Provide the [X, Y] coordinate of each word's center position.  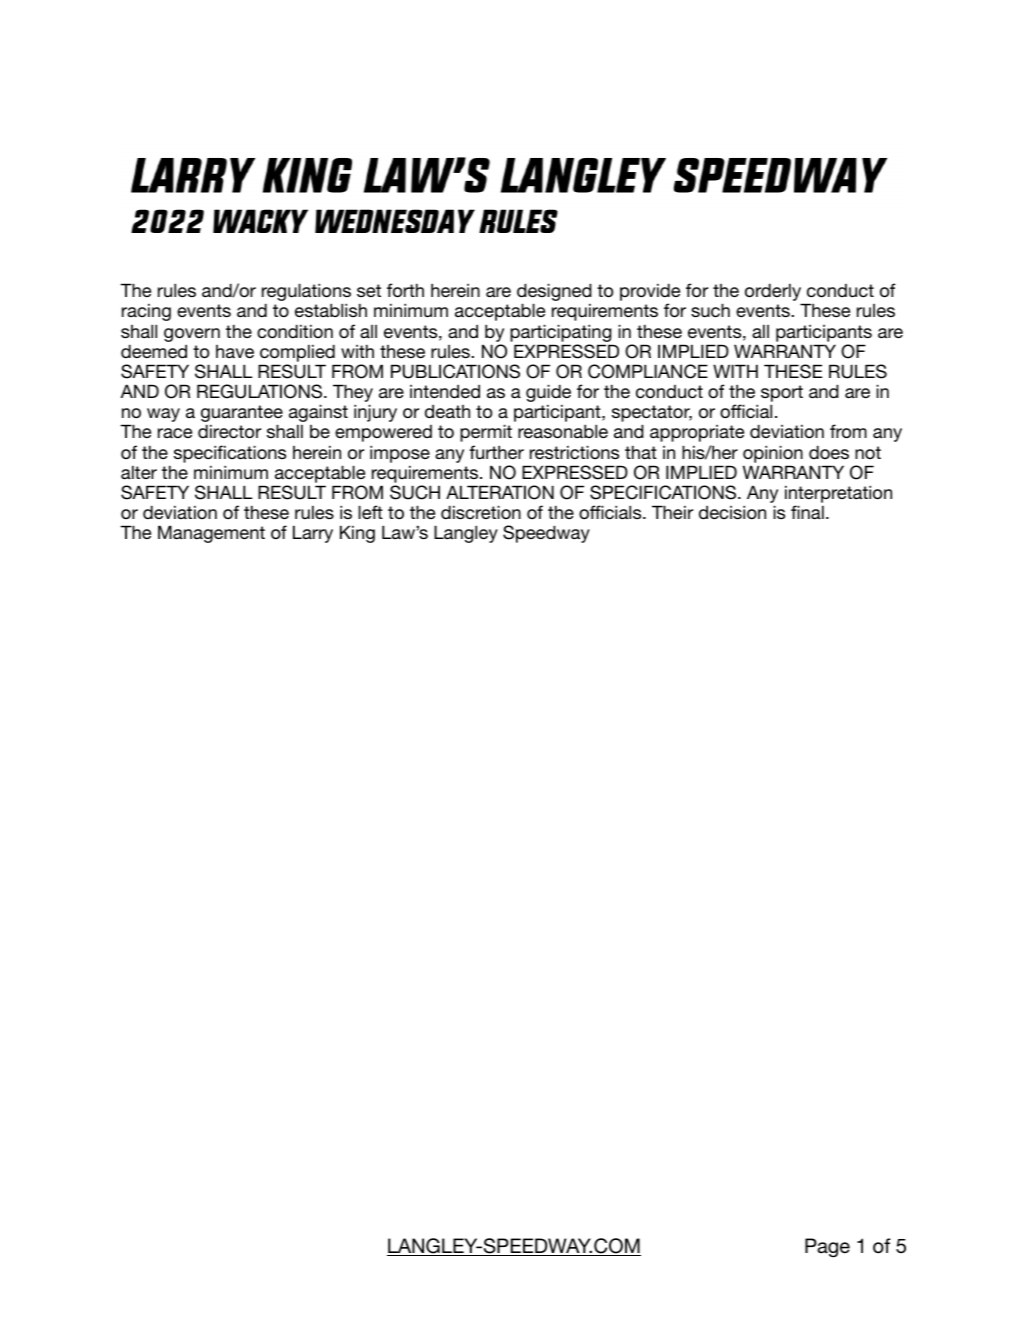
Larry [313, 534]
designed [554, 293]
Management [211, 534]
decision [732, 512]
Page [827, 1248]
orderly [774, 293]
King [357, 534]
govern [192, 335]
